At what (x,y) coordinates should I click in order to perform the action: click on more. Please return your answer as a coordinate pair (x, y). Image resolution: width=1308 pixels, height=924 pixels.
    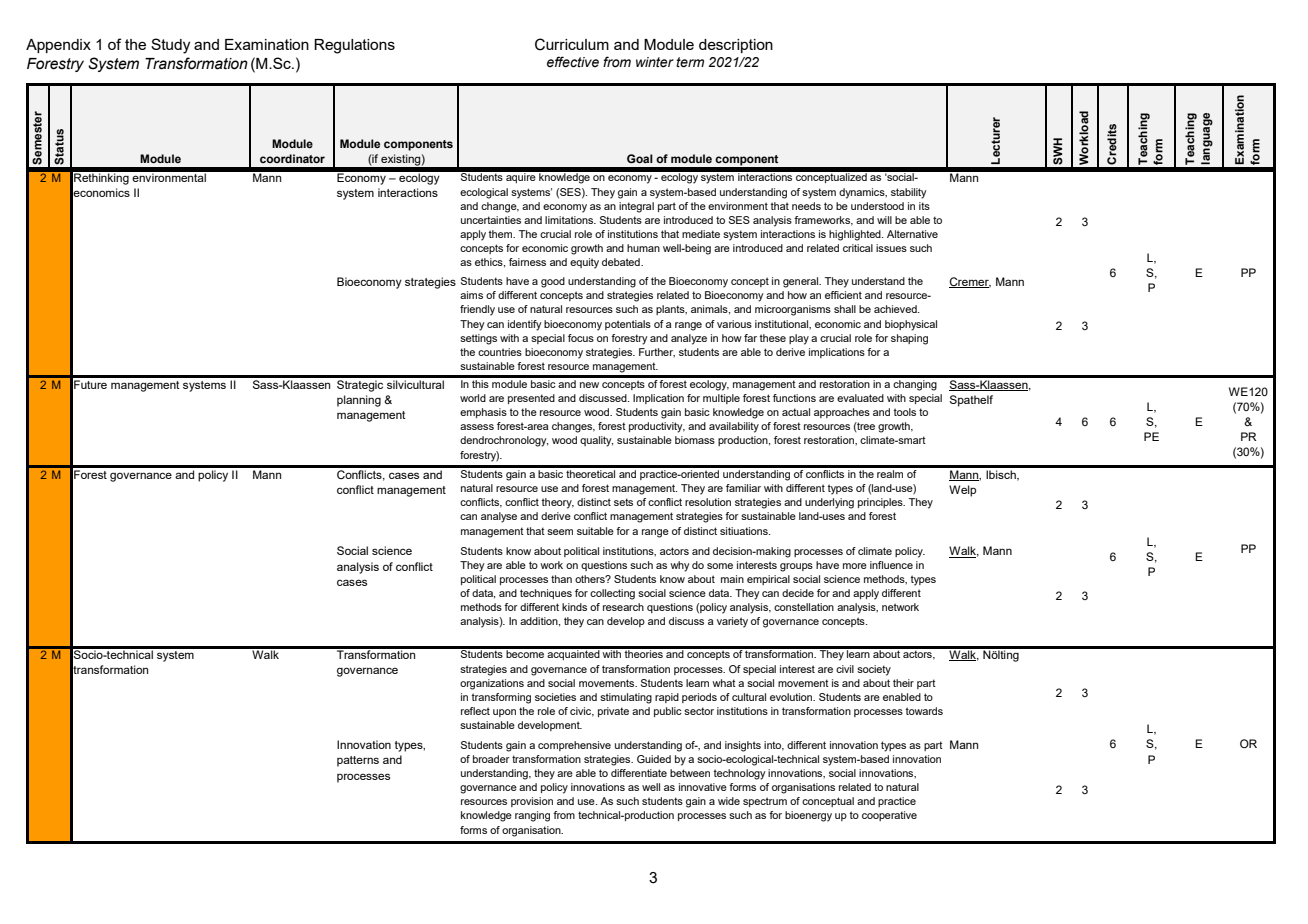
    Looking at the image, I should click on (855, 566).
